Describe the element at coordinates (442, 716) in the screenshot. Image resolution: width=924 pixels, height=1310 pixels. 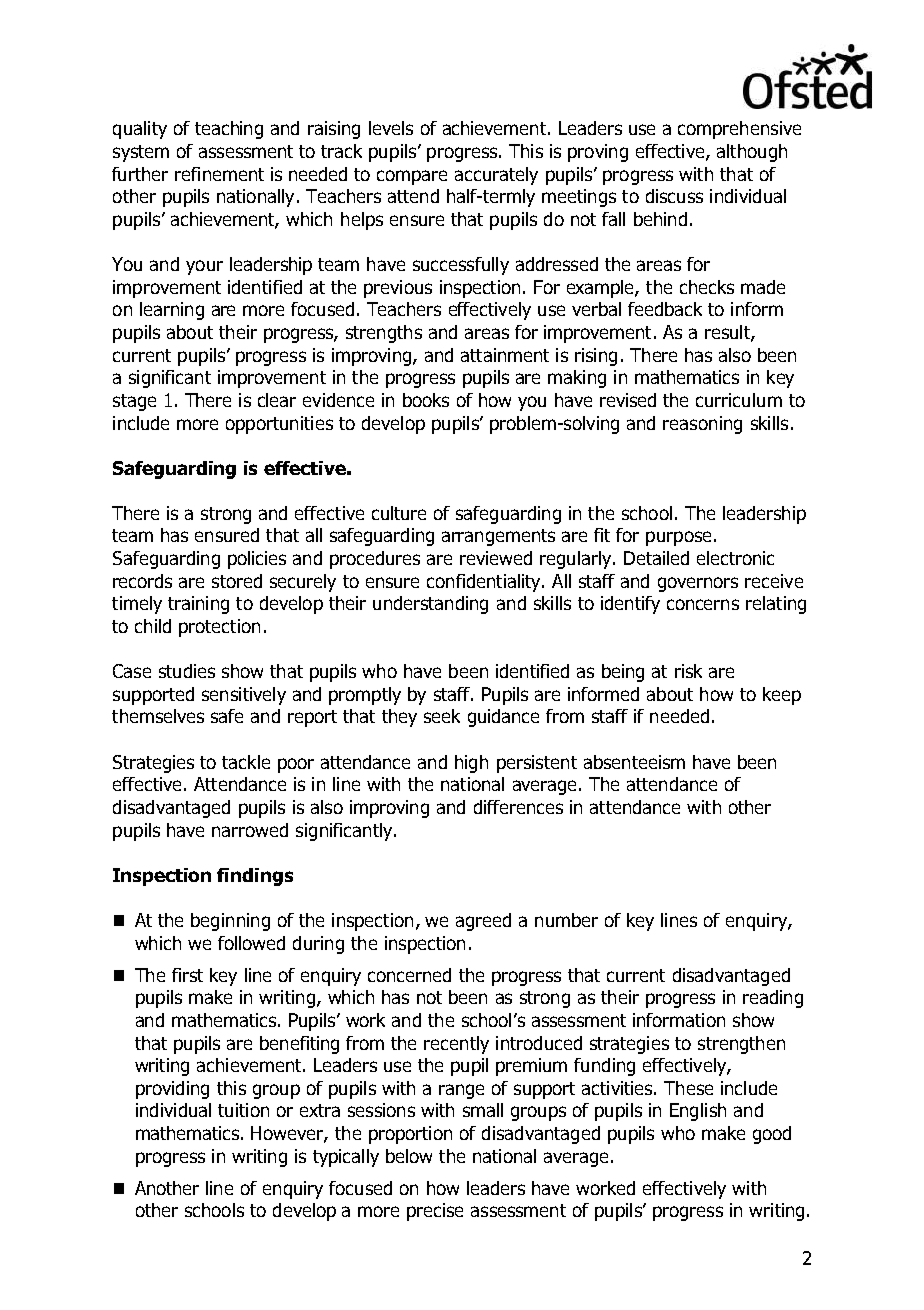
I see `seek` at that location.
